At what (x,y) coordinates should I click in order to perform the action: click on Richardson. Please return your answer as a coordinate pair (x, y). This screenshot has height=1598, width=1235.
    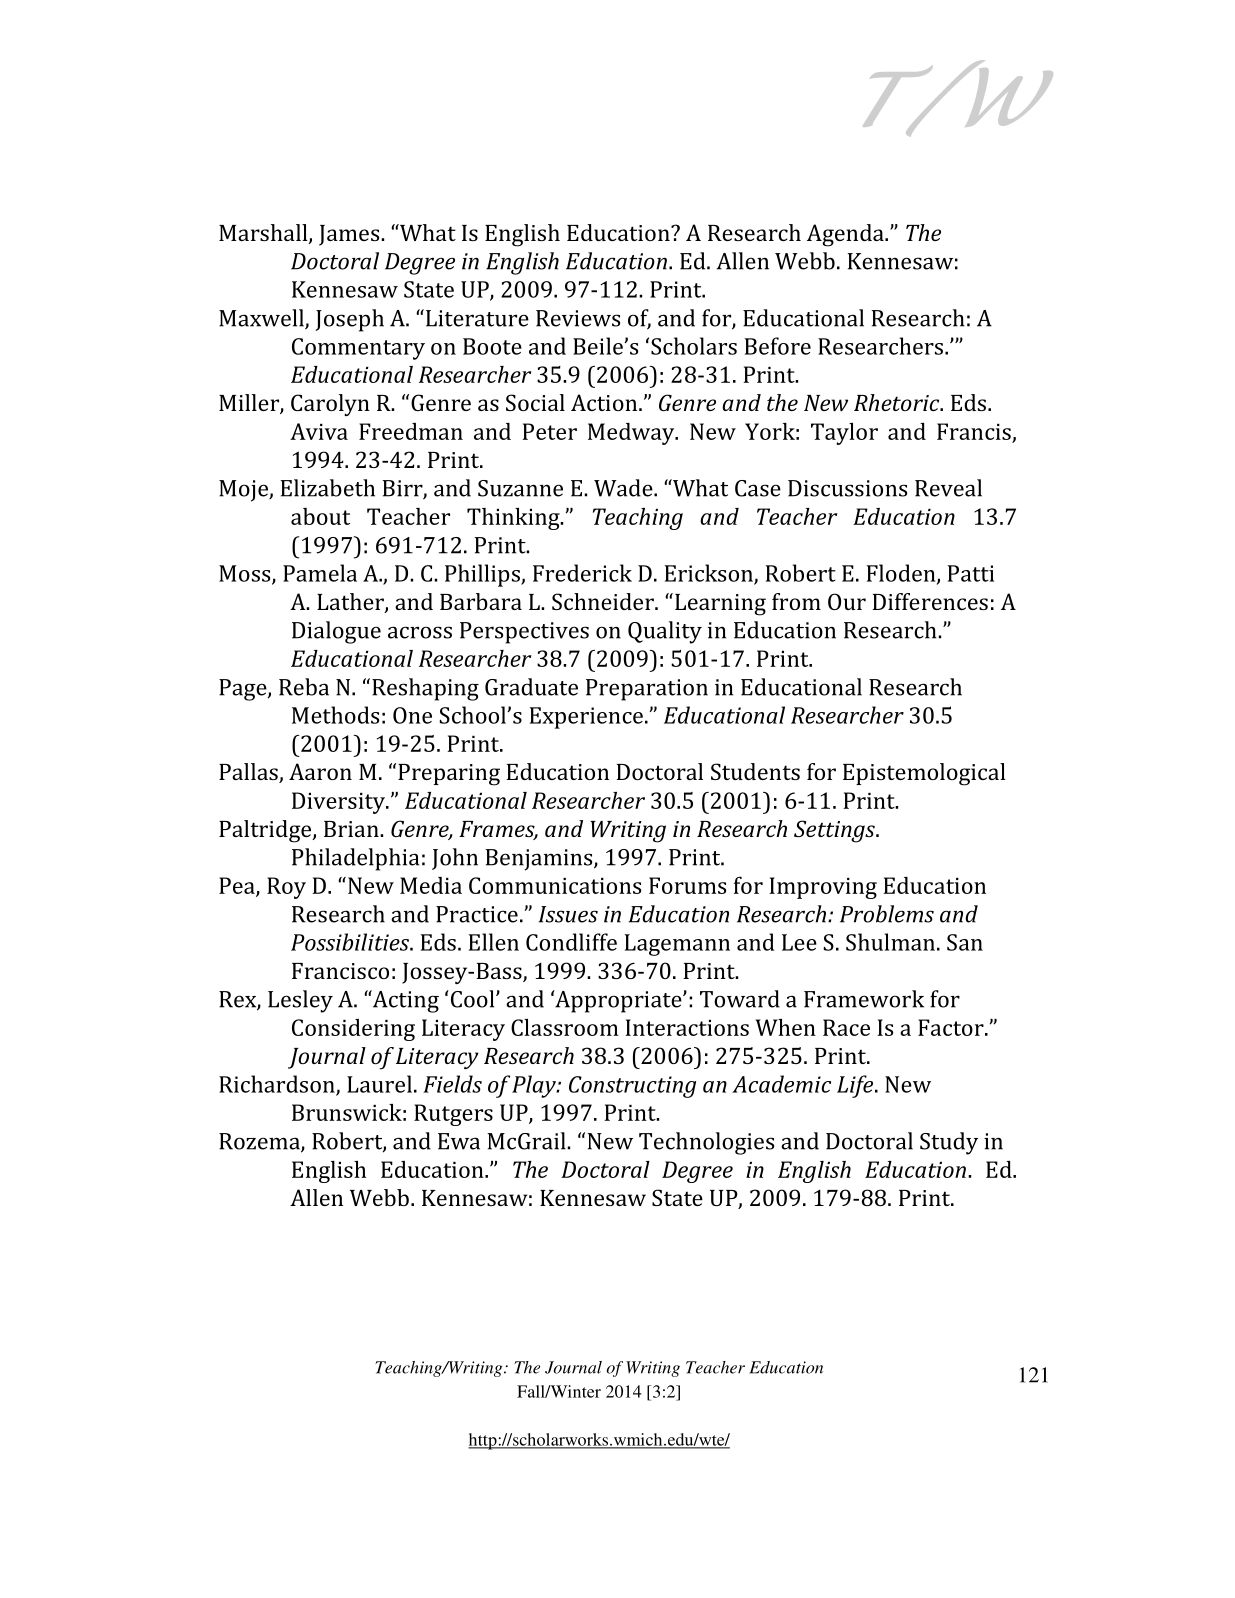
    Looking at the image, I should click on (278, 1085).
